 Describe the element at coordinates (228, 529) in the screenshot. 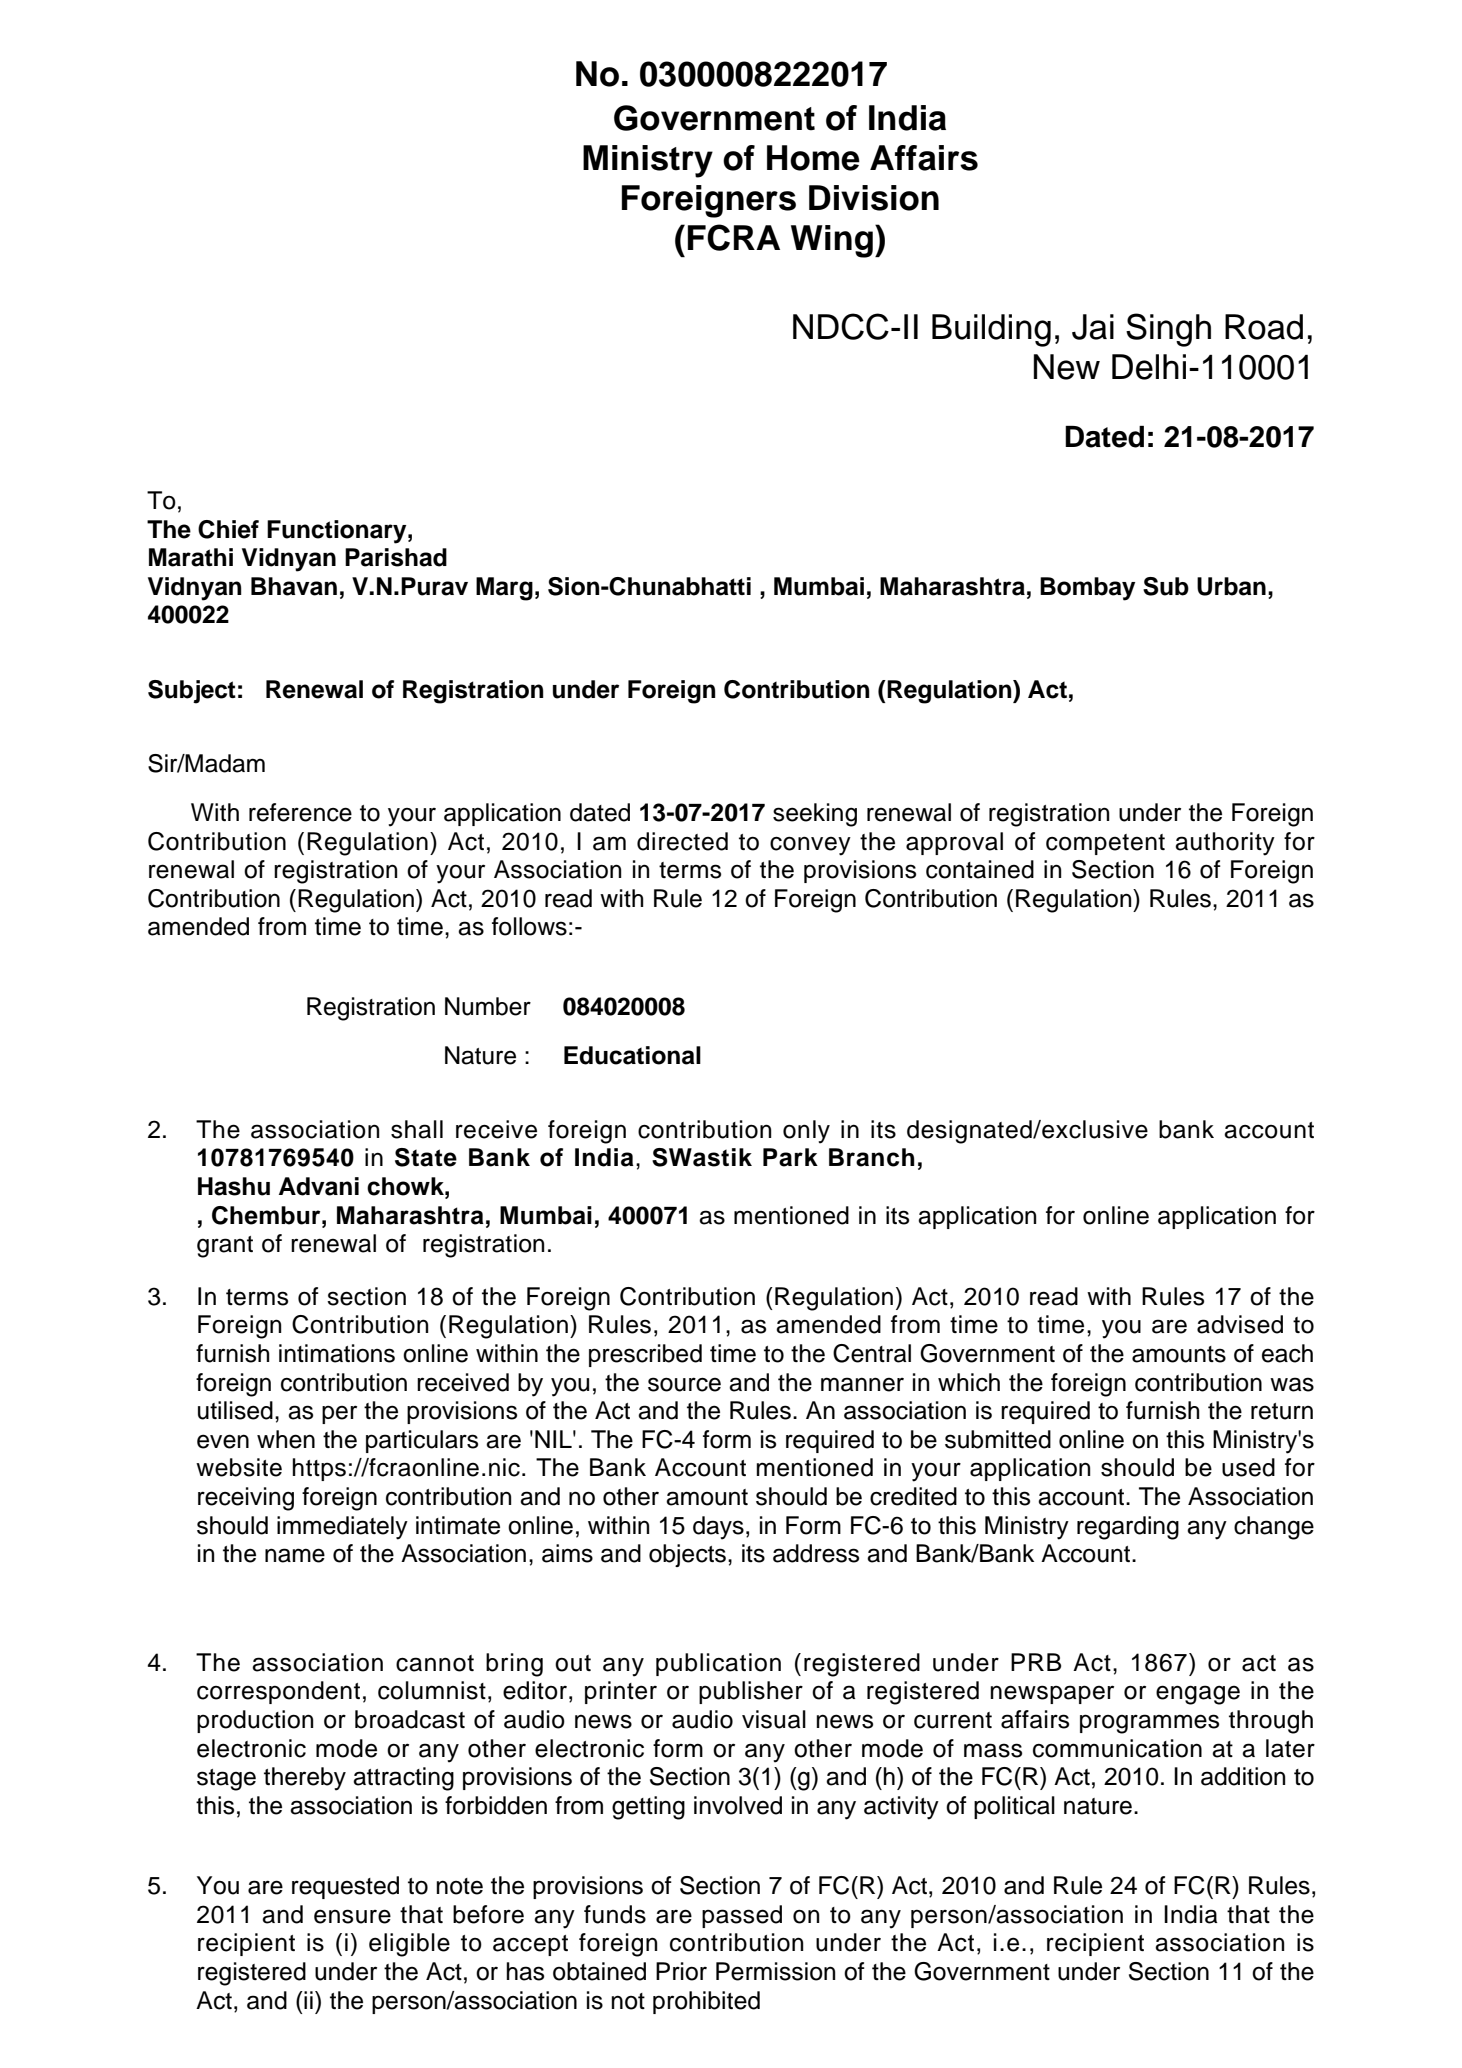

I see `Chief` at that location.
